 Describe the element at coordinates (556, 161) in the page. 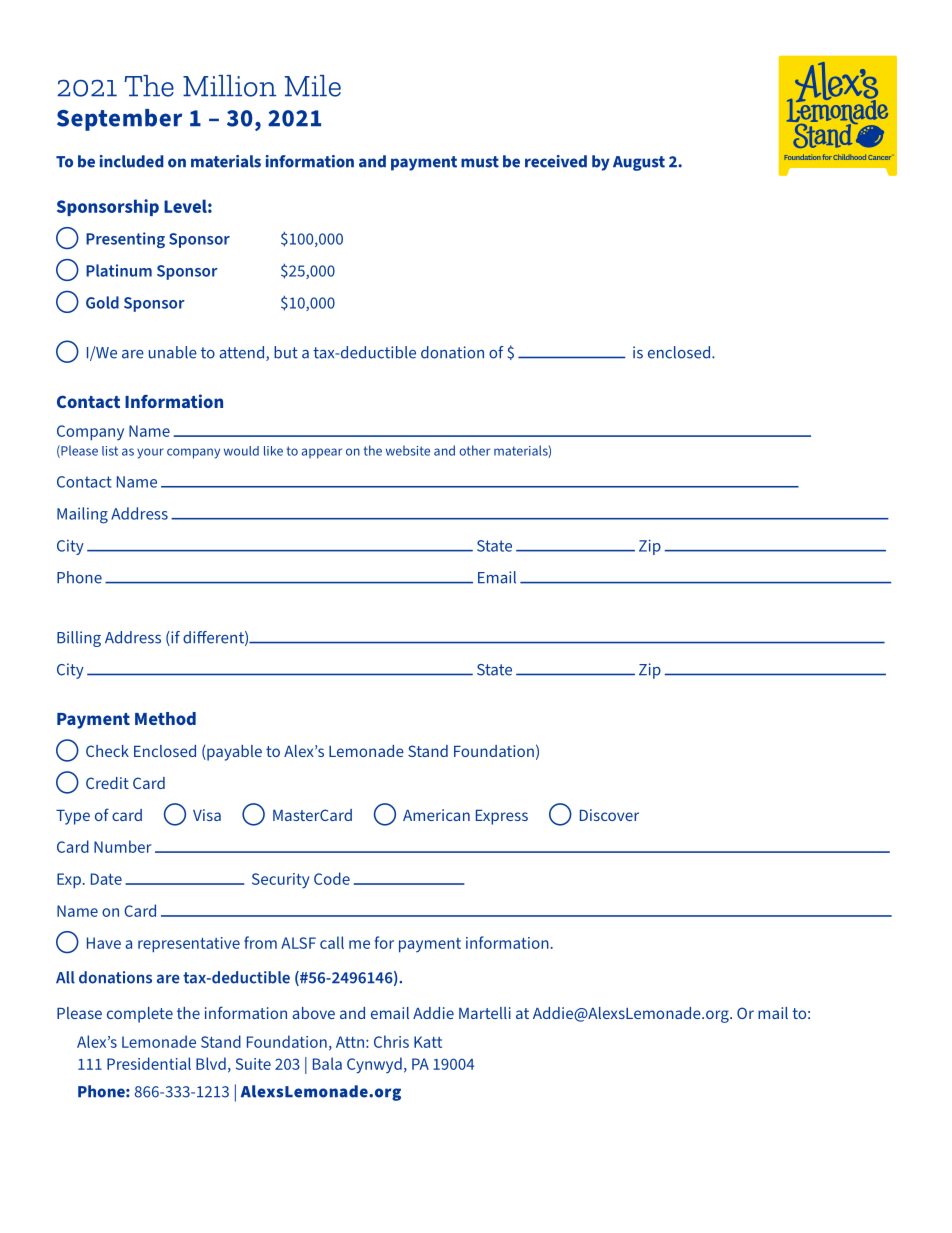

I see `received` at that location.
